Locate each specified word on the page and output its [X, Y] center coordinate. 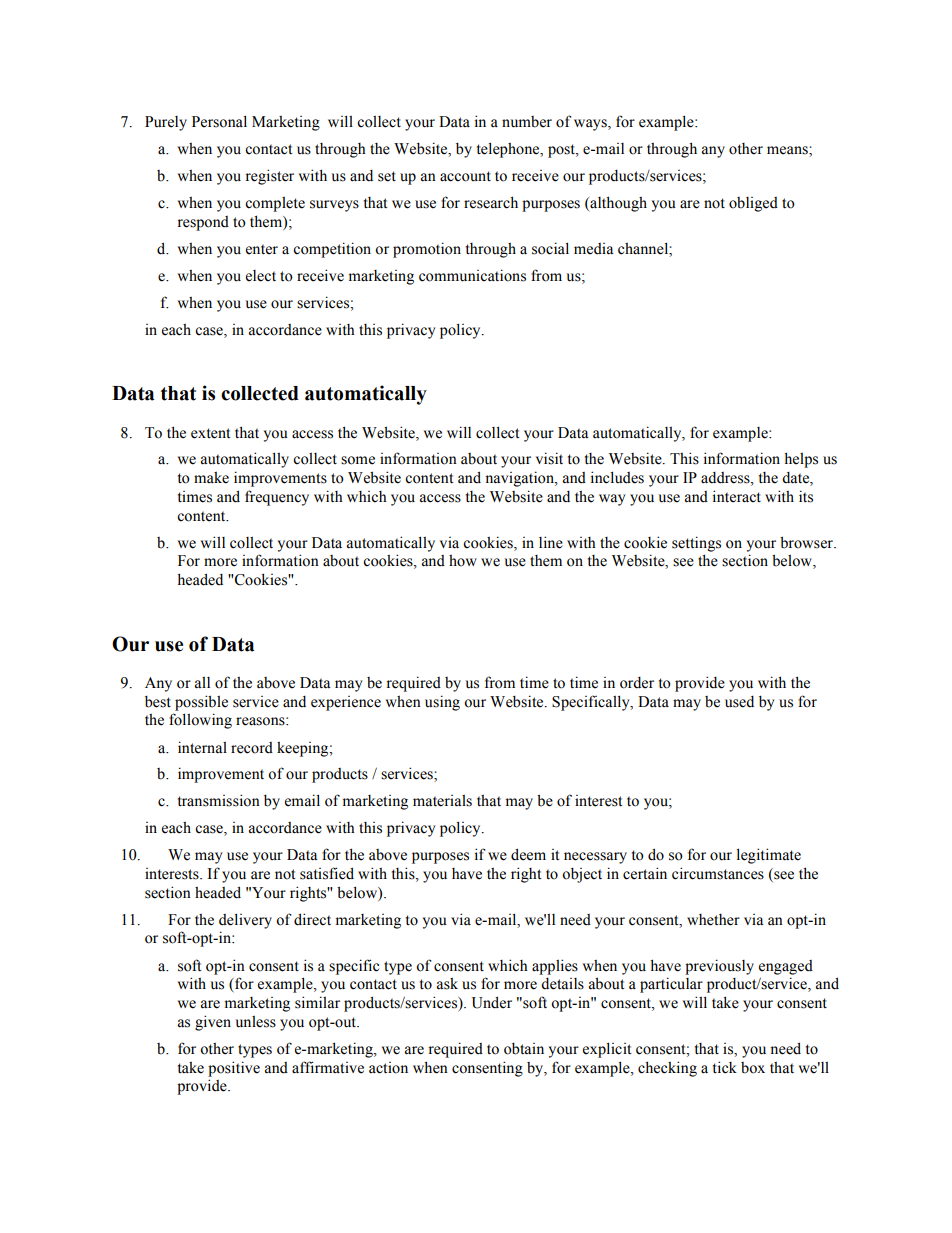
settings [696, 544]
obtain [524, 1049]
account [465, 176]
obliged [753, 204]
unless [255, 1022]
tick [725, 1067]
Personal [219, 121]
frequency [277, 498]
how [463, 561]
